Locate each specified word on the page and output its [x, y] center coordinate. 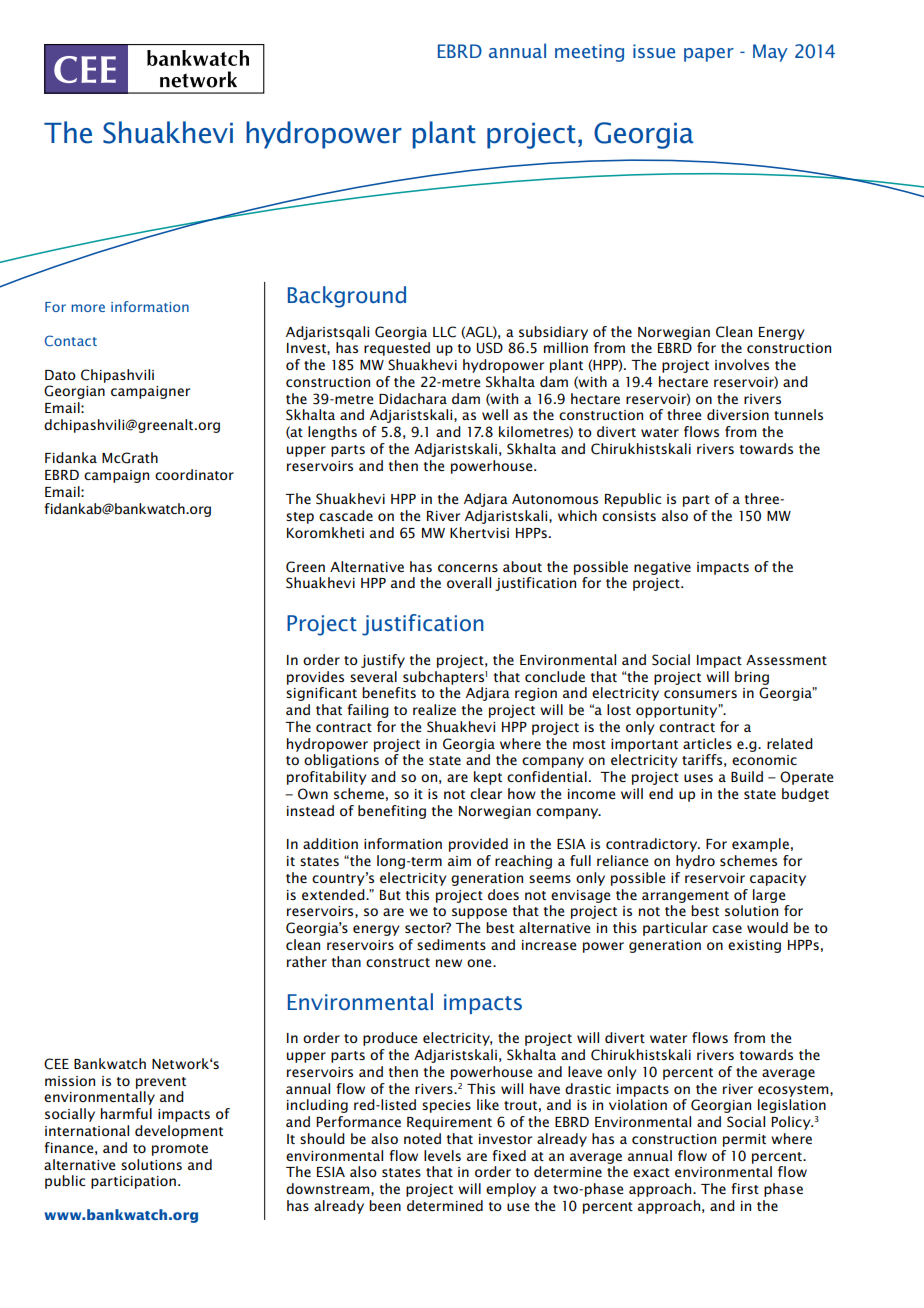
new [449, 963]
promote [180, 1150]
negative [662, 568]
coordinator [194, 474]
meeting [589, 53]
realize [434, 709]
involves [742, 364]
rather [307, 961]
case [727, 929]
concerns [468, 568]
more [88, 308]
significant [321, 694]
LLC [444, 332]
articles [707, 743]
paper [709, 55]
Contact [71, 340]
